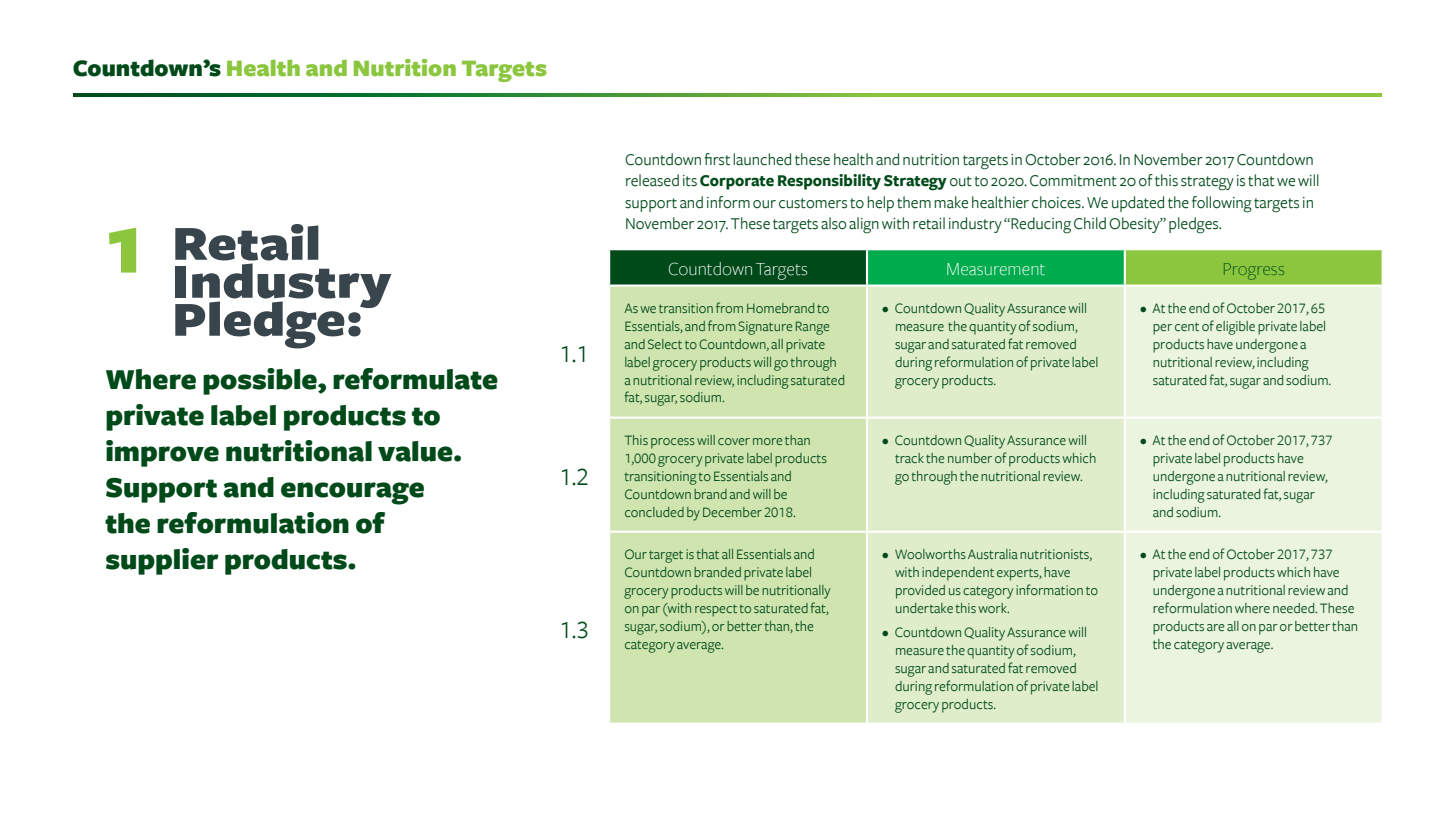  I want to click on released, so click(652, 180).
